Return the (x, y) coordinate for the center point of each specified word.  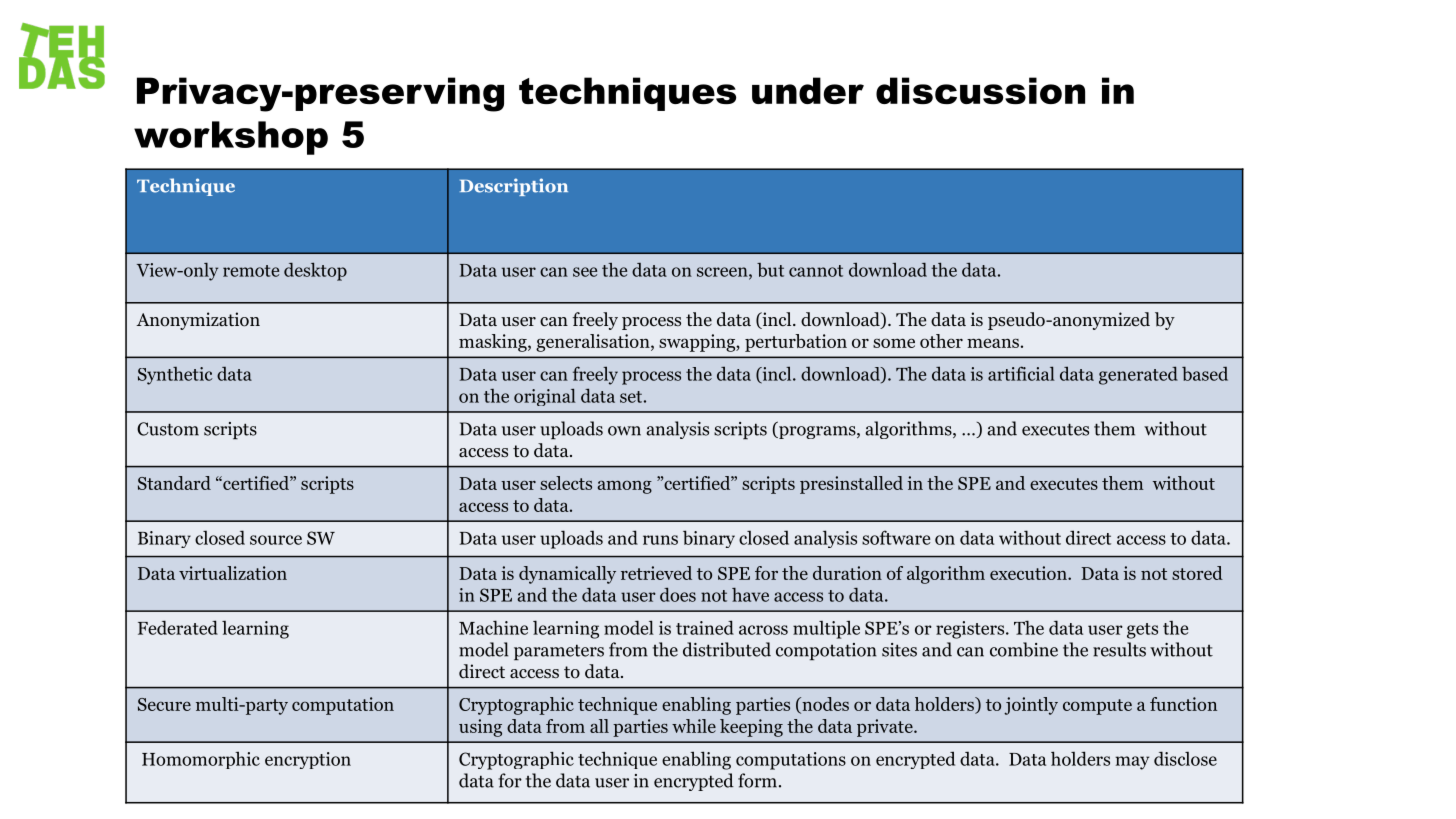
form (757, 780)
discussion (980, 90)
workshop (231, 138)
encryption (308, 760)
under (808, 90)
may (1132, 763)
